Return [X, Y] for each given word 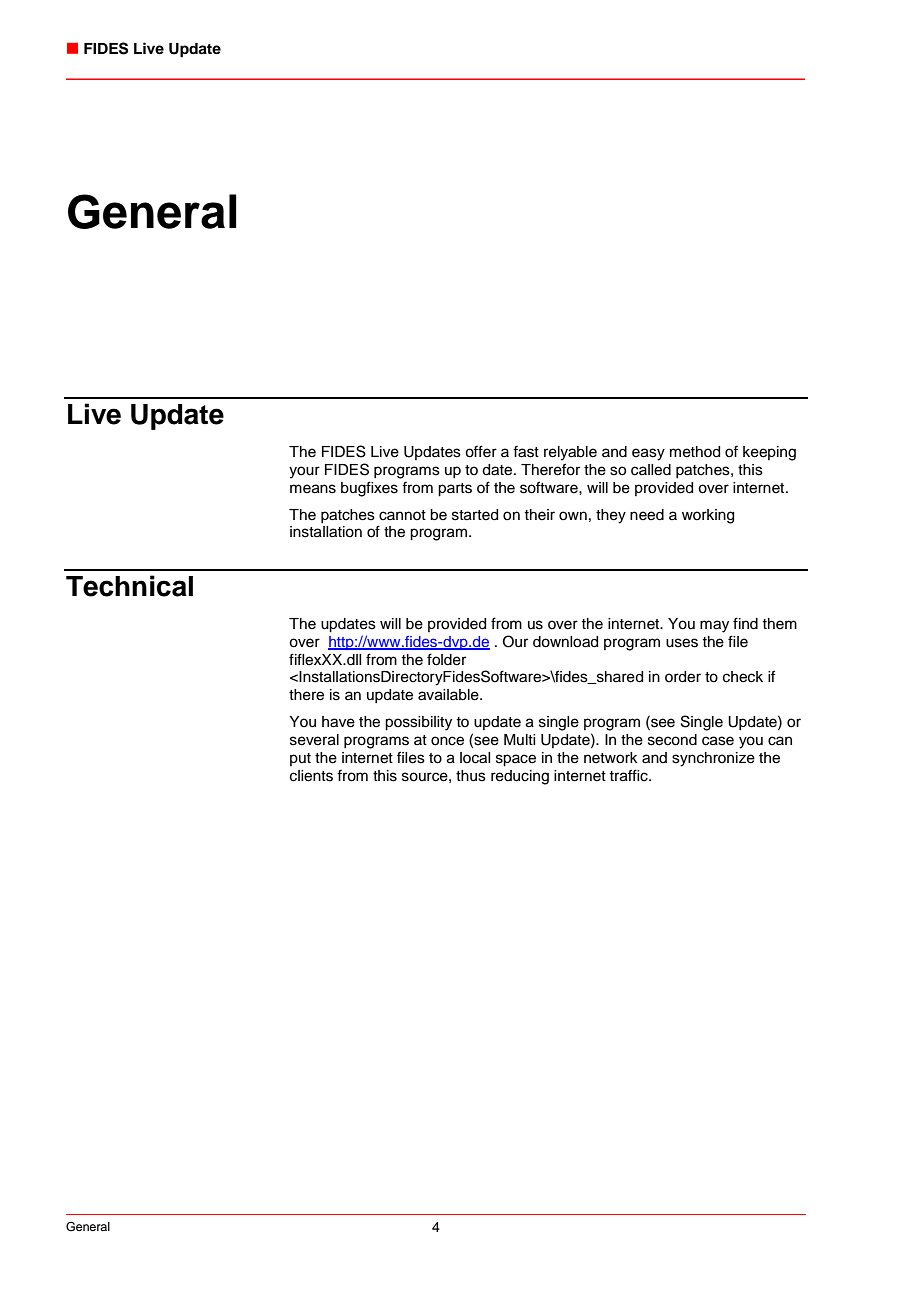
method [695, 452]
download [565, 642]
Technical [129, 586]
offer [481, 451]
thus [471, 776]
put [300, 759]
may [714, 626]
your [304, 472]
